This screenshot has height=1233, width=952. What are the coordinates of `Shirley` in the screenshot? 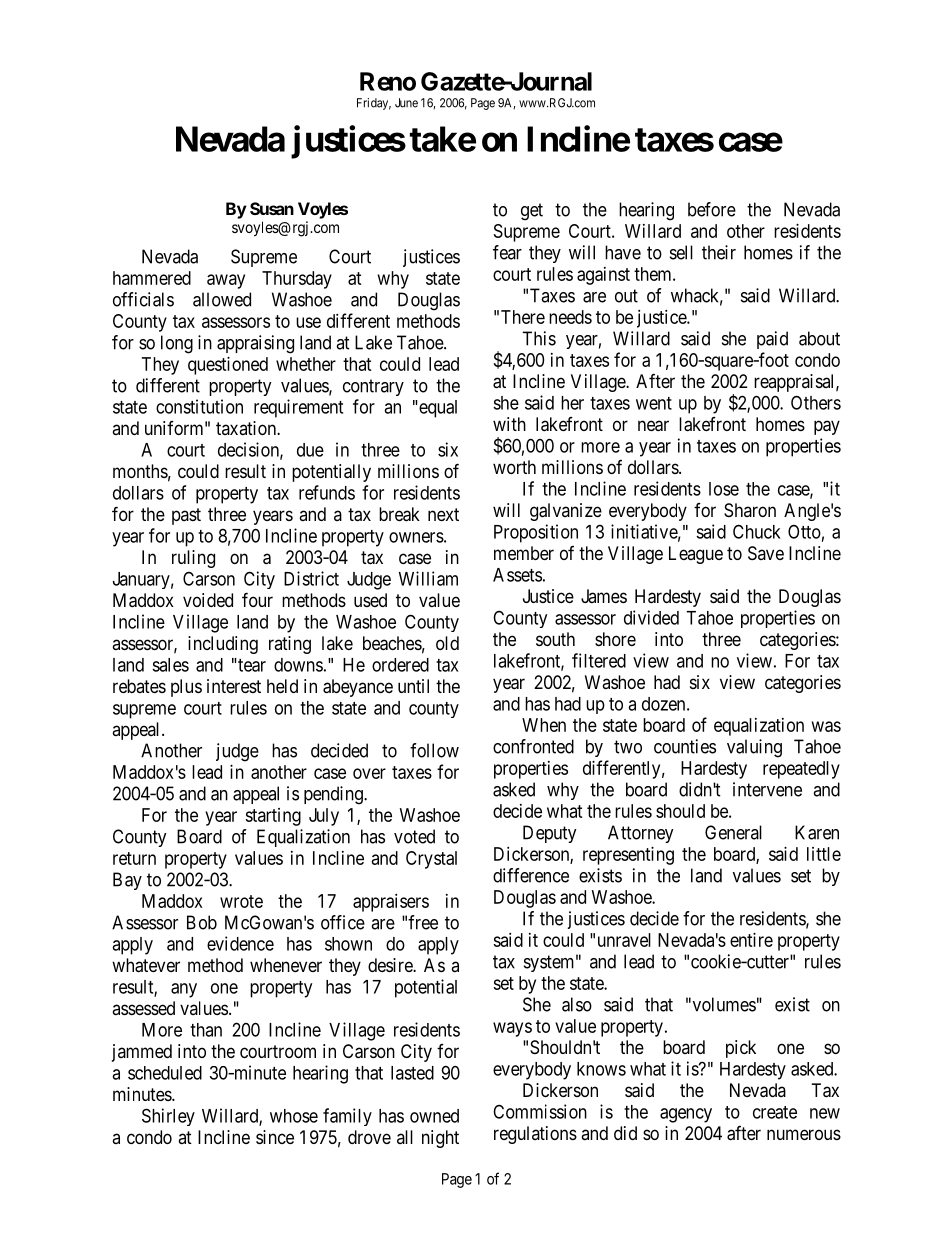 It's located at (168, 1117).
